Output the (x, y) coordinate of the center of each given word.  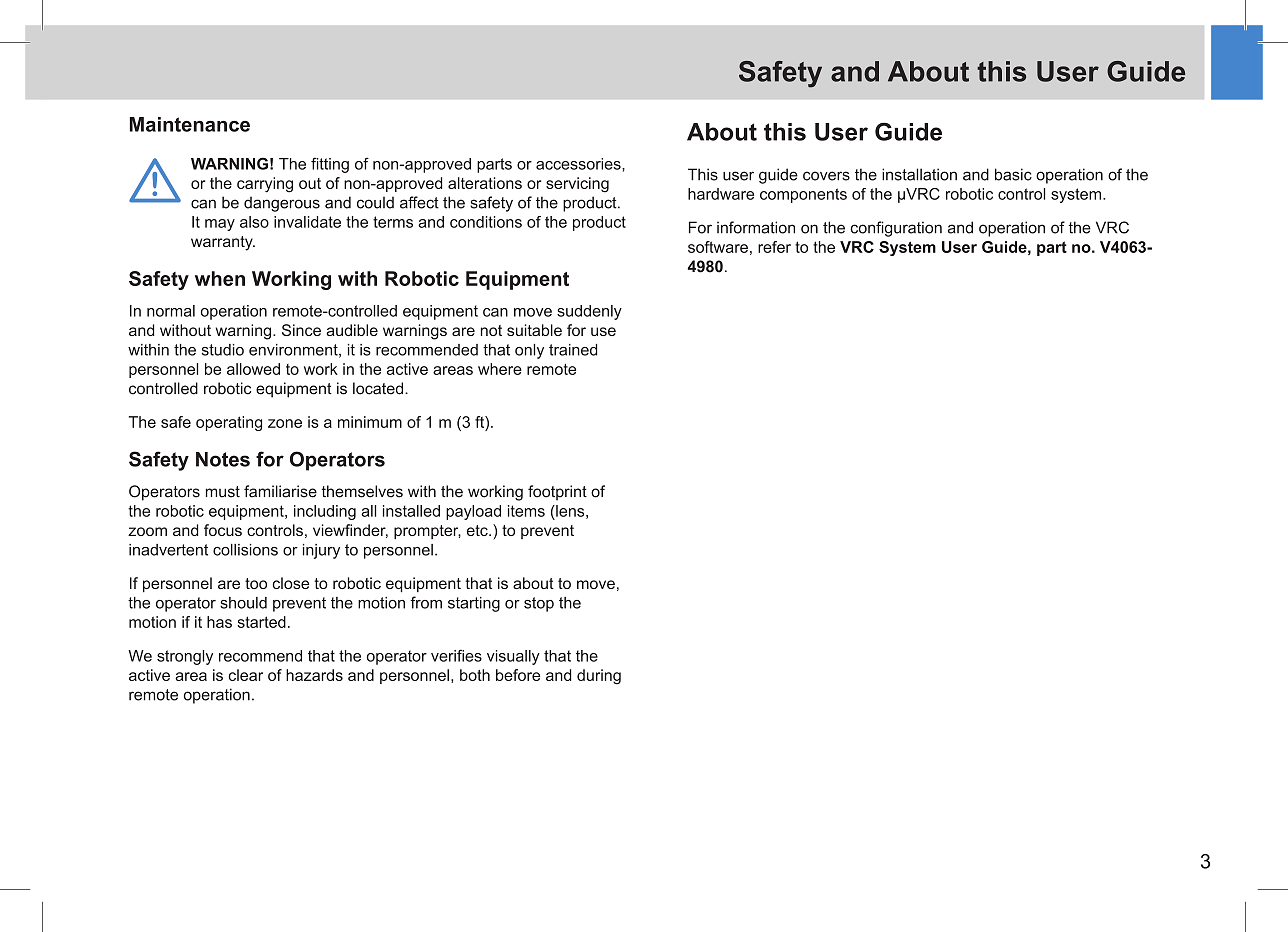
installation (919, 174)
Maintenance (190, 124)
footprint (557, 493)
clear (245, 675)
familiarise (280, 491)
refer (774, 247)
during (599, 677)
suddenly (589, 312)
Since (301, 330)
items (526, 511)
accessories (579, 164)
